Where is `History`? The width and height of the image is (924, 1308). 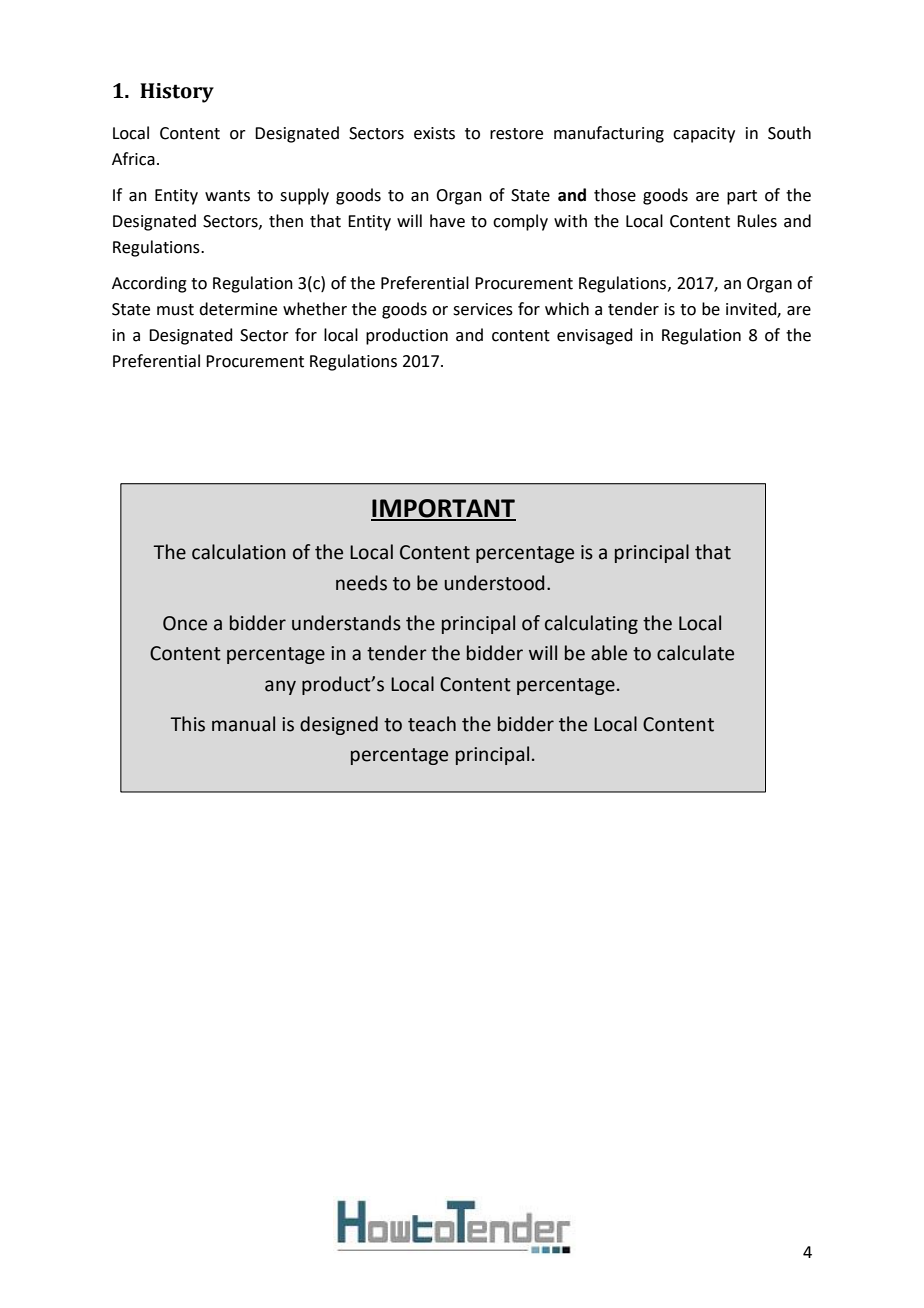
History is located at coordinates (177, 93).
